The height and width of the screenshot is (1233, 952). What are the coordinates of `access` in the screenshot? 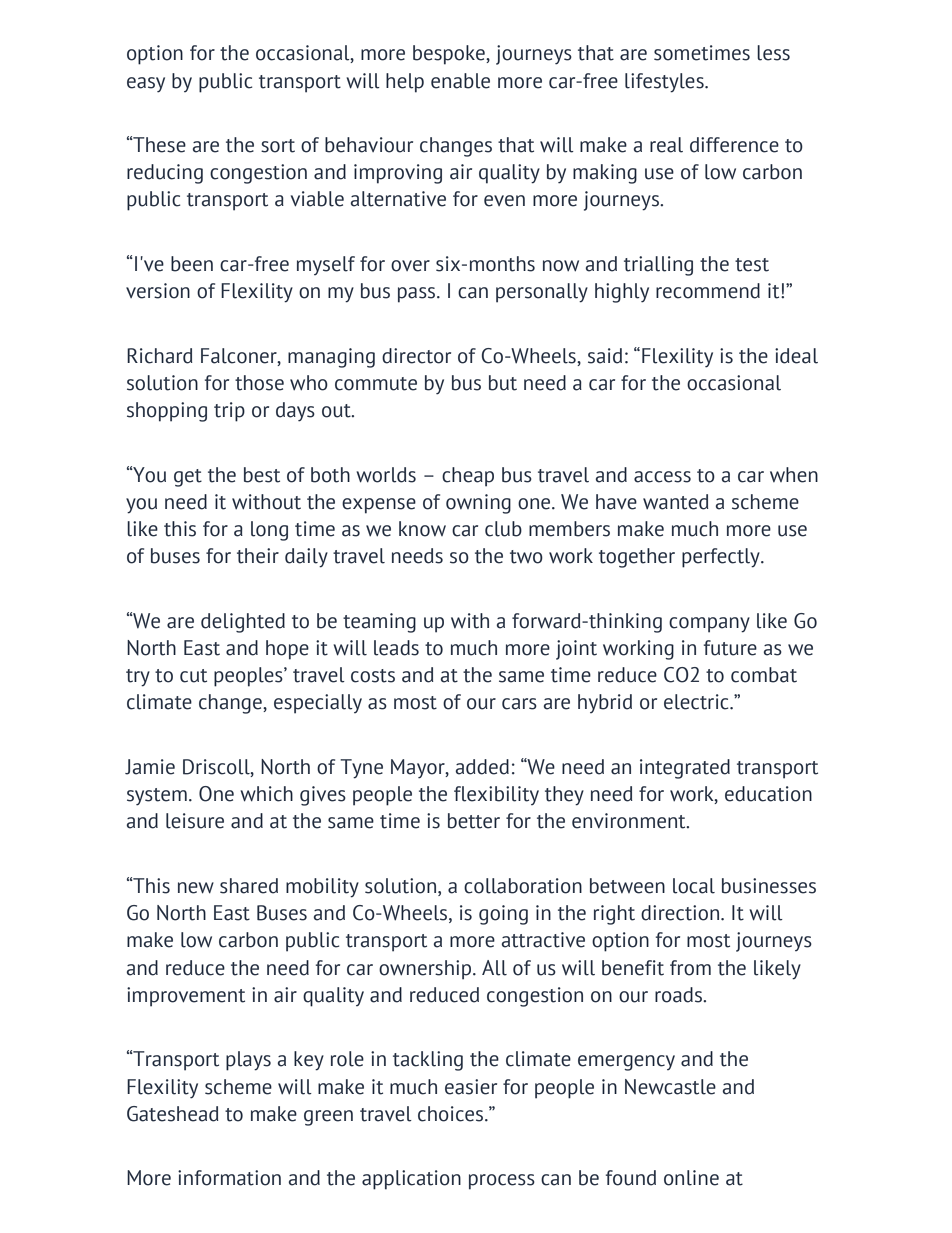 It's located at (662, 477).
